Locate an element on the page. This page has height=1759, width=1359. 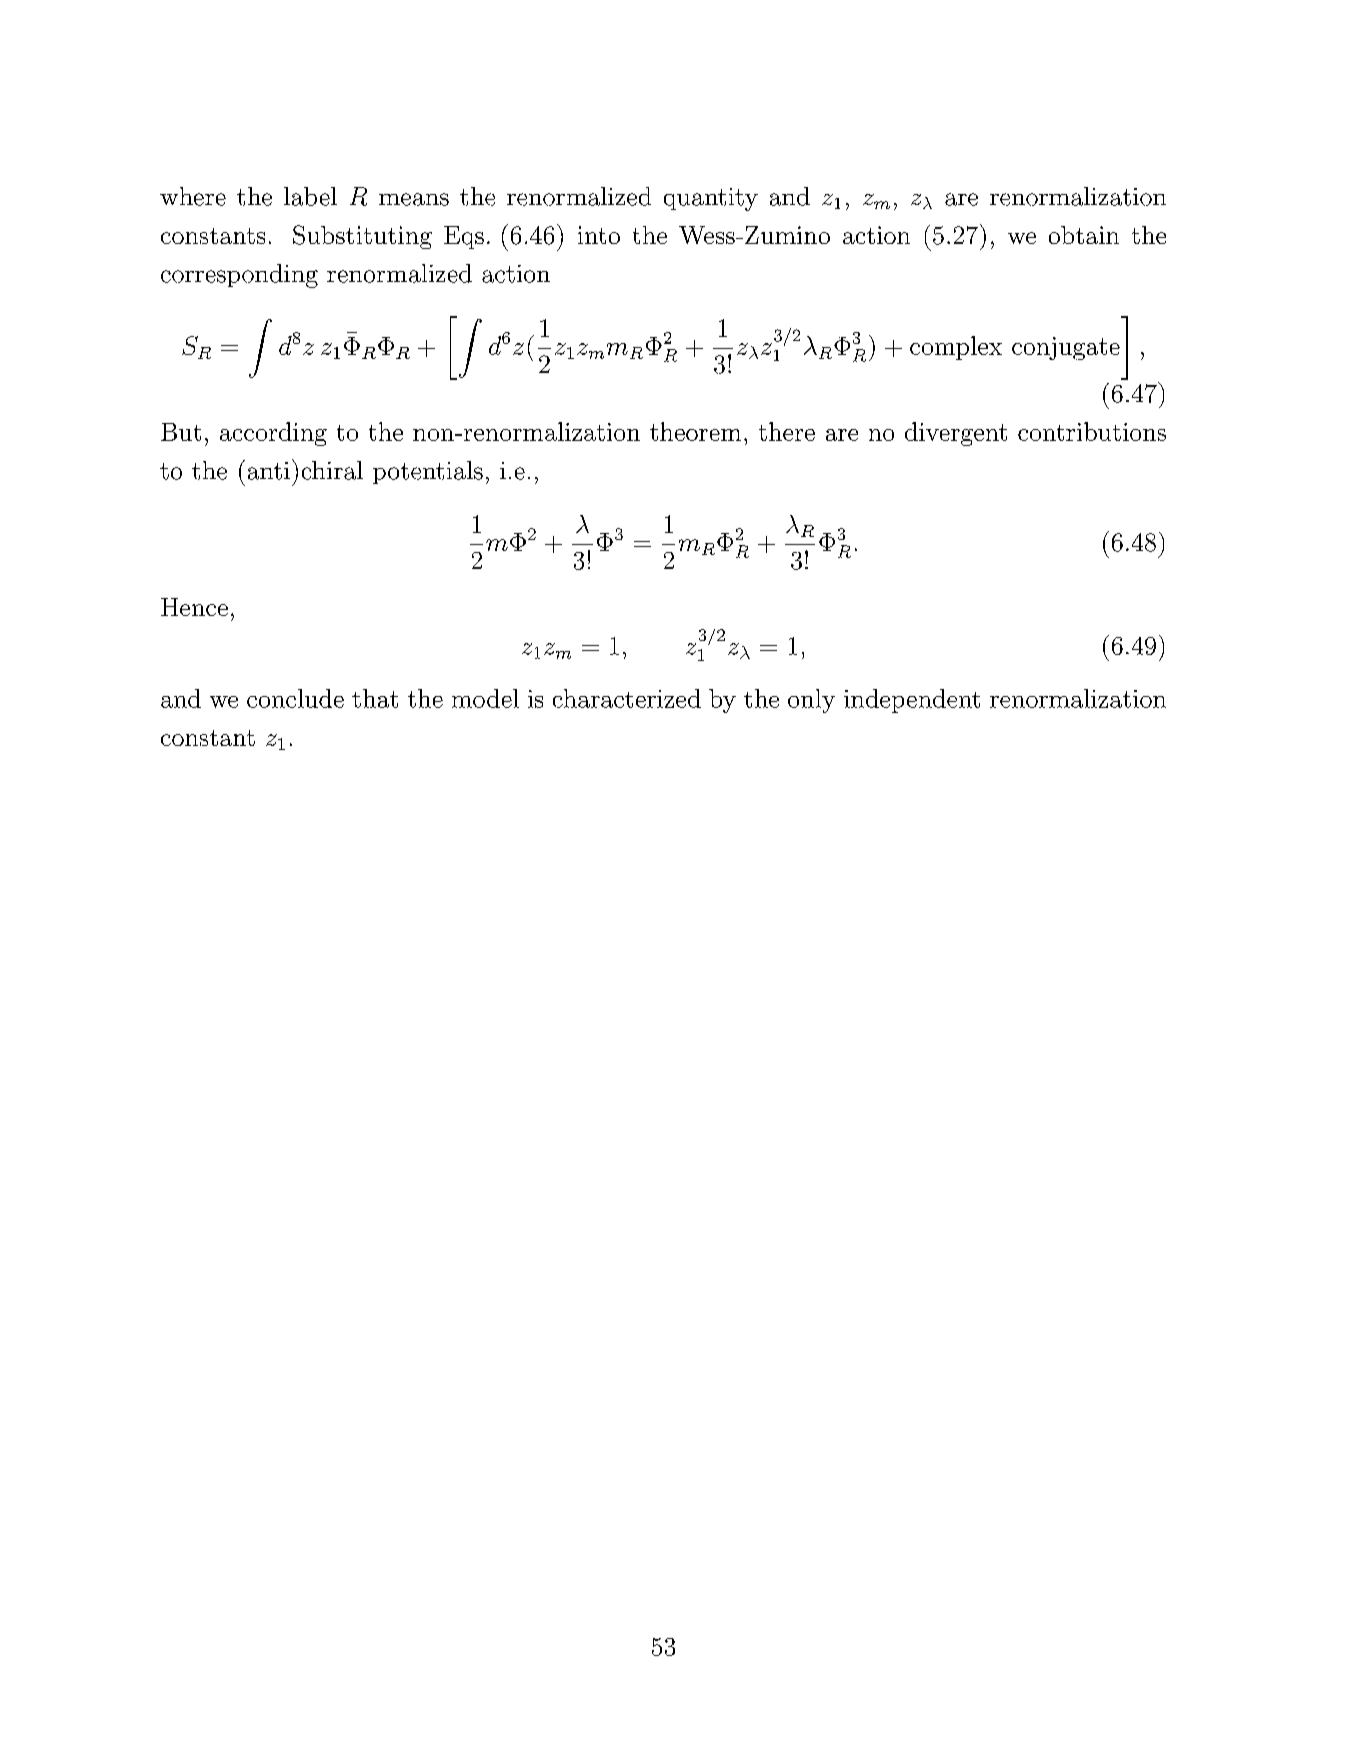
according is located at coordinates (273, 434).
